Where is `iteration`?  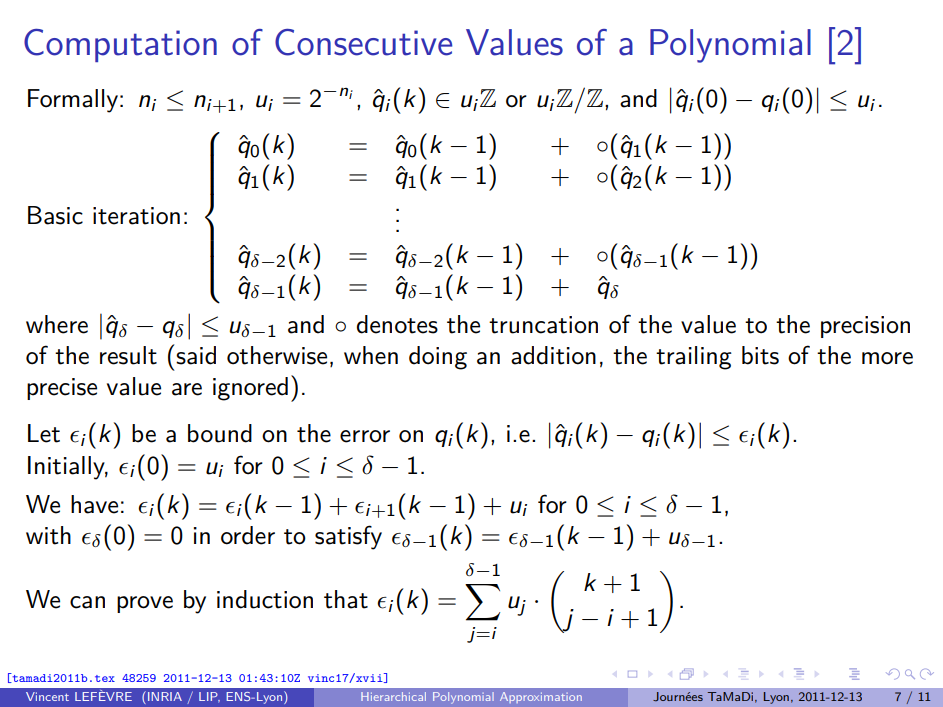
iteration is located at coordinates (136, 216).
